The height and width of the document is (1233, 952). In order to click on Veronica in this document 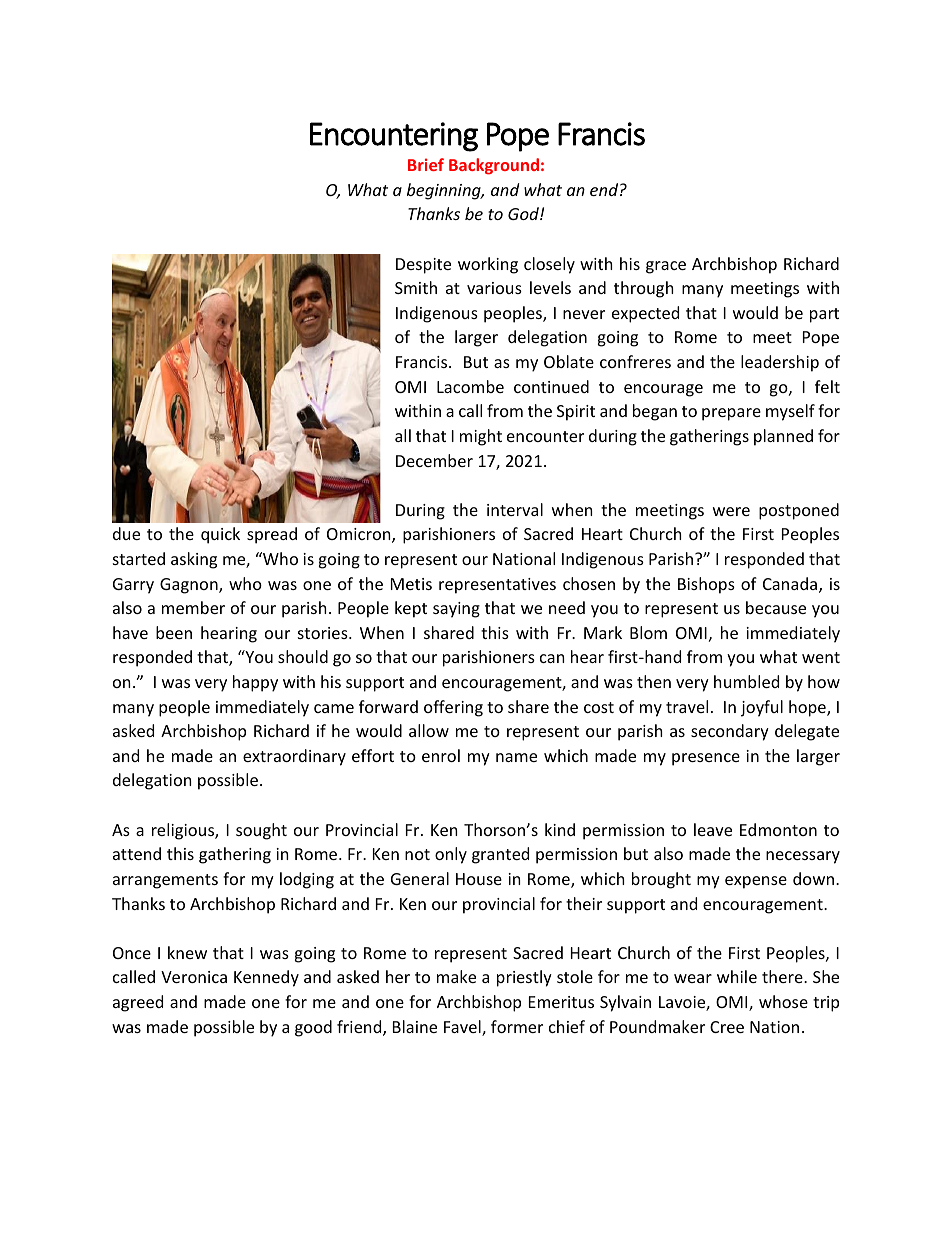, I will do `click(194, 977)`.
